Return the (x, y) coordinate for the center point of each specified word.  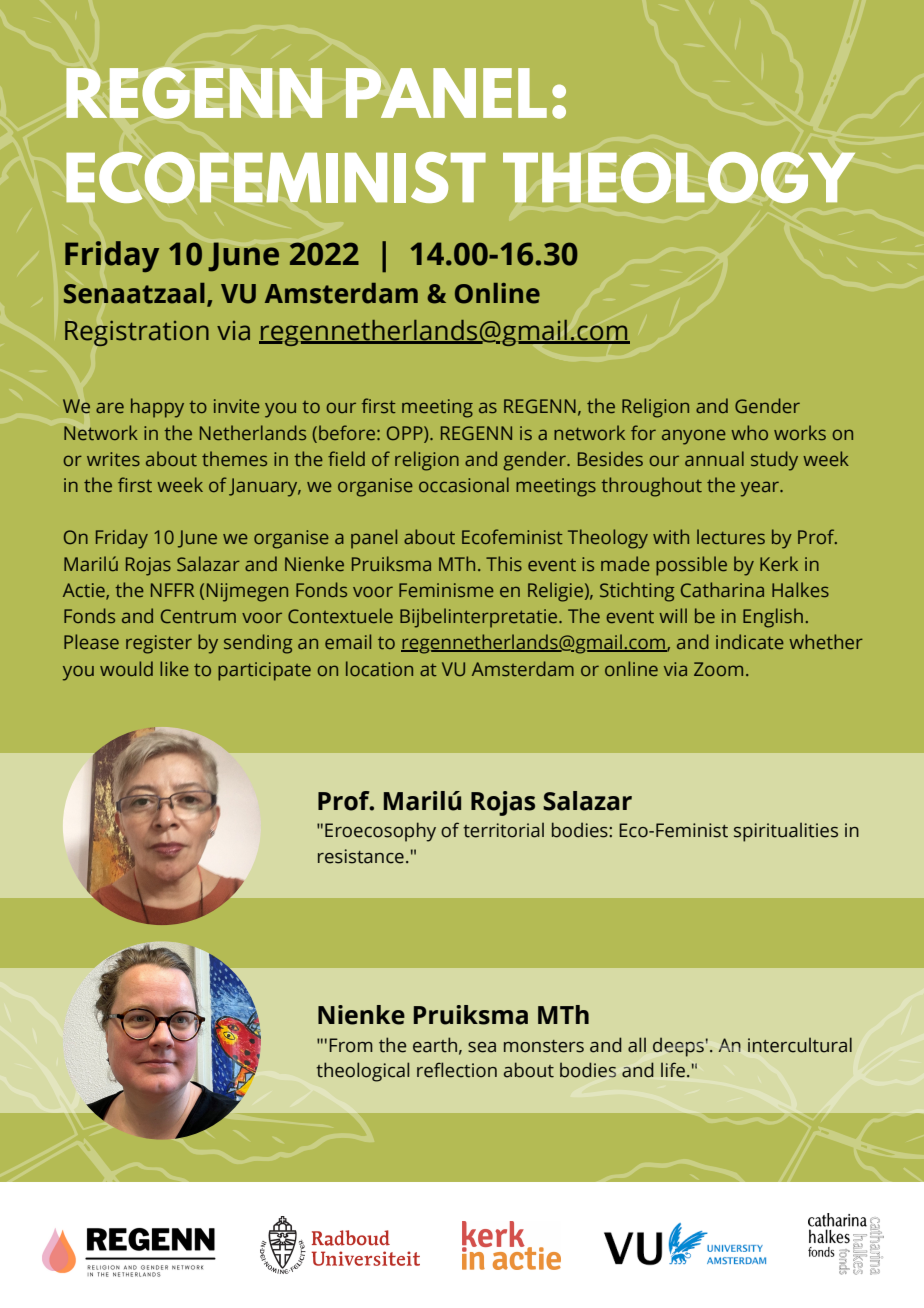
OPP (406, 433)
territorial (503, 830)
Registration (137, 333)
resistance (361, 856)
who (749, 432)
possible (691, 566)
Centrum (198, 616)
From (351, 1045)
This (504, 563)
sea (482, 1047)
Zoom (718, 669)
